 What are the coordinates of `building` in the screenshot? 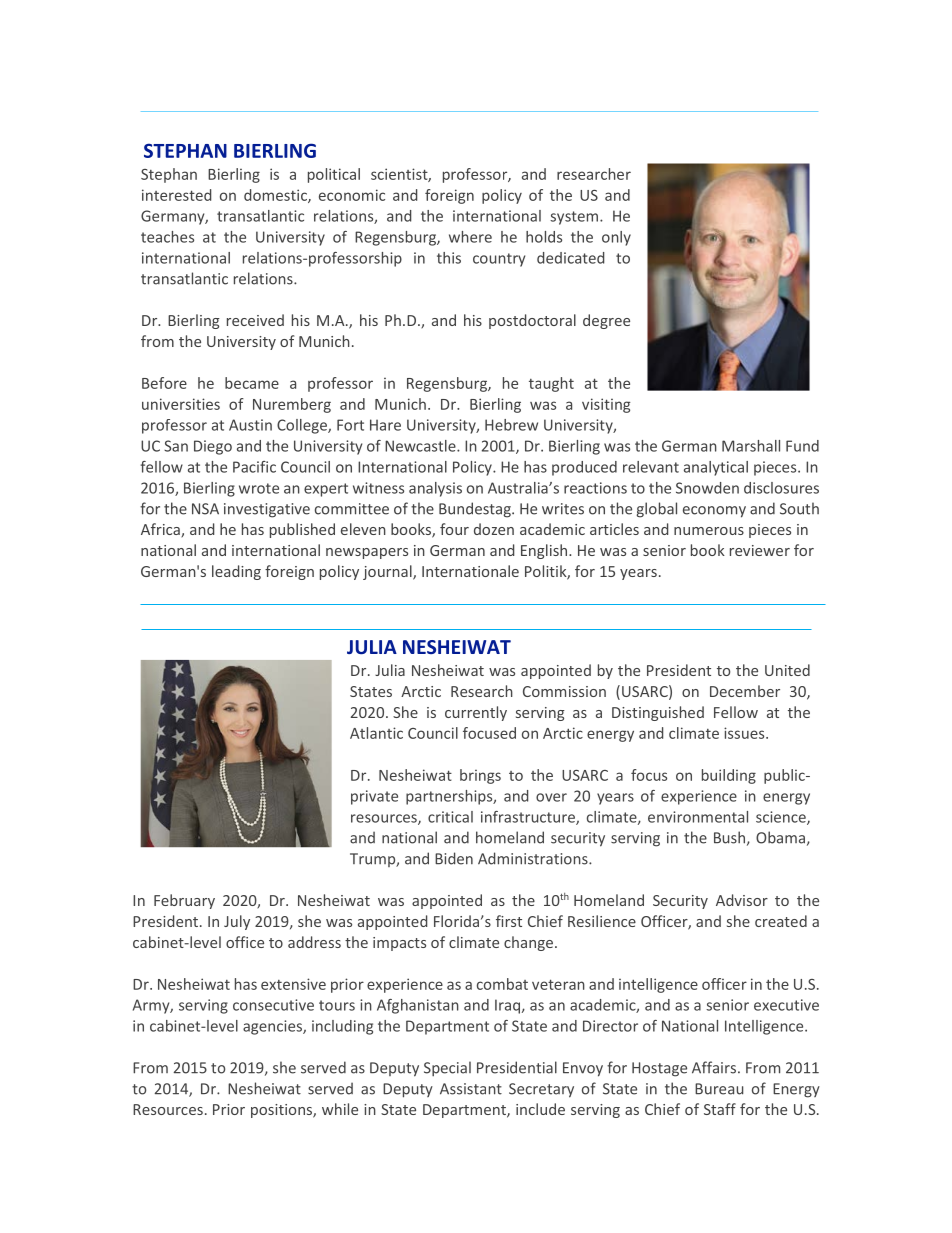 It's located at (729, 776).
